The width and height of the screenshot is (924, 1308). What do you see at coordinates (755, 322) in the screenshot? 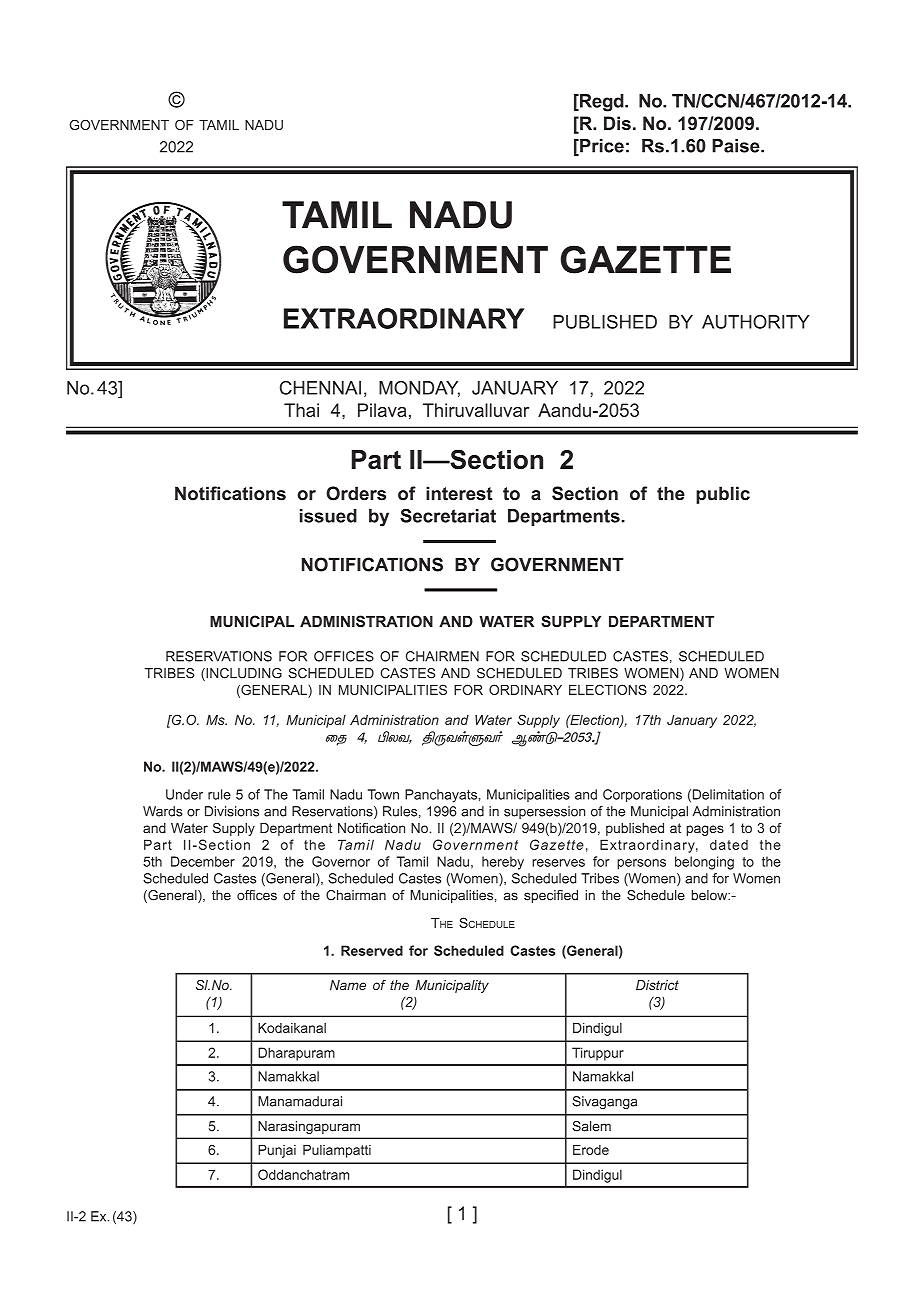
I see `AUTHORITY` at bounding box center [755, 322].
